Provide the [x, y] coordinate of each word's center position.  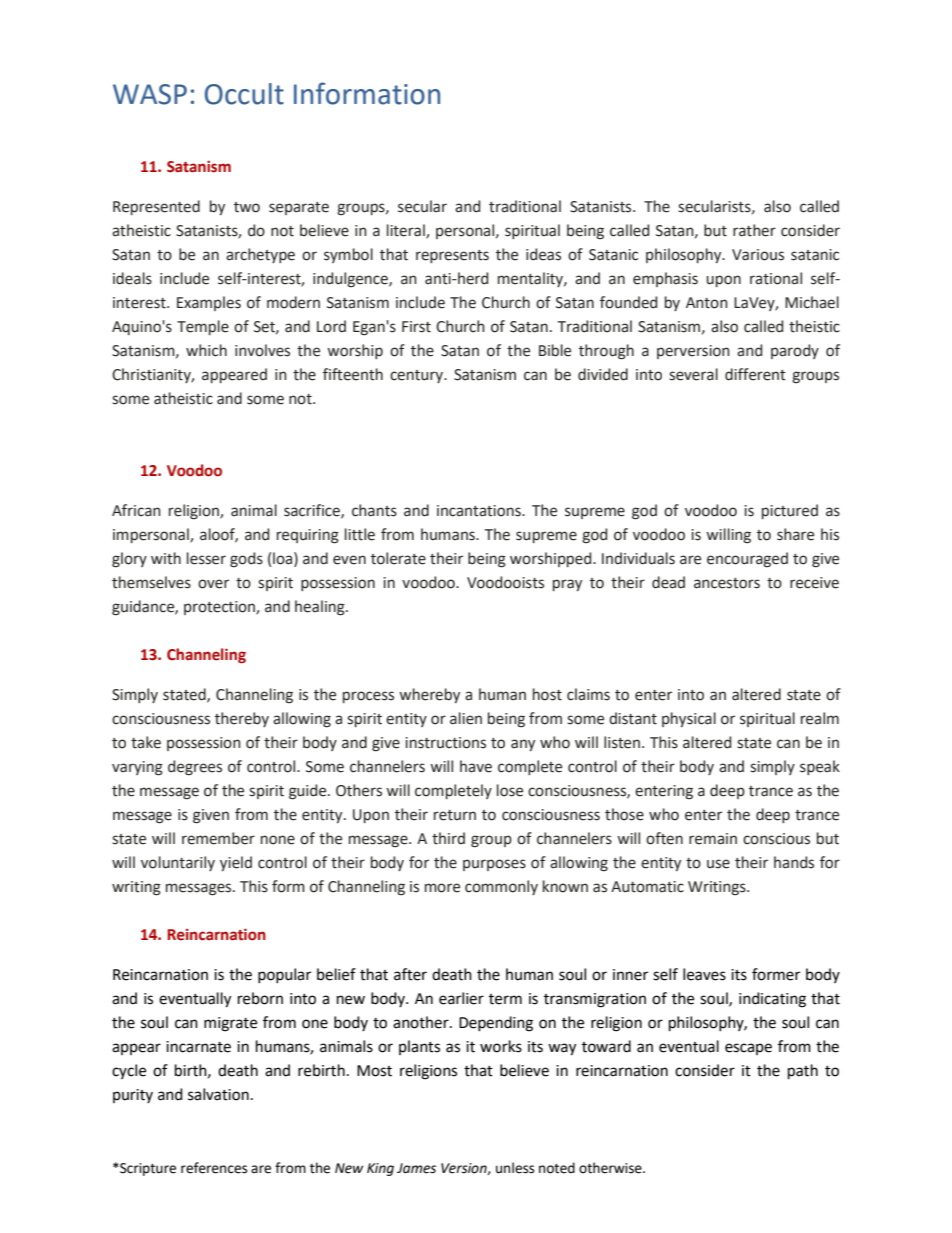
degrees [195, 768]
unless [515, 1168]
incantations [480, 511]
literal [407, 231]
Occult [244, 94]
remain [713, 839]
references [214, 1168]
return [455, 815]
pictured [790, 511]
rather [754, 230]
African [136, 510]
